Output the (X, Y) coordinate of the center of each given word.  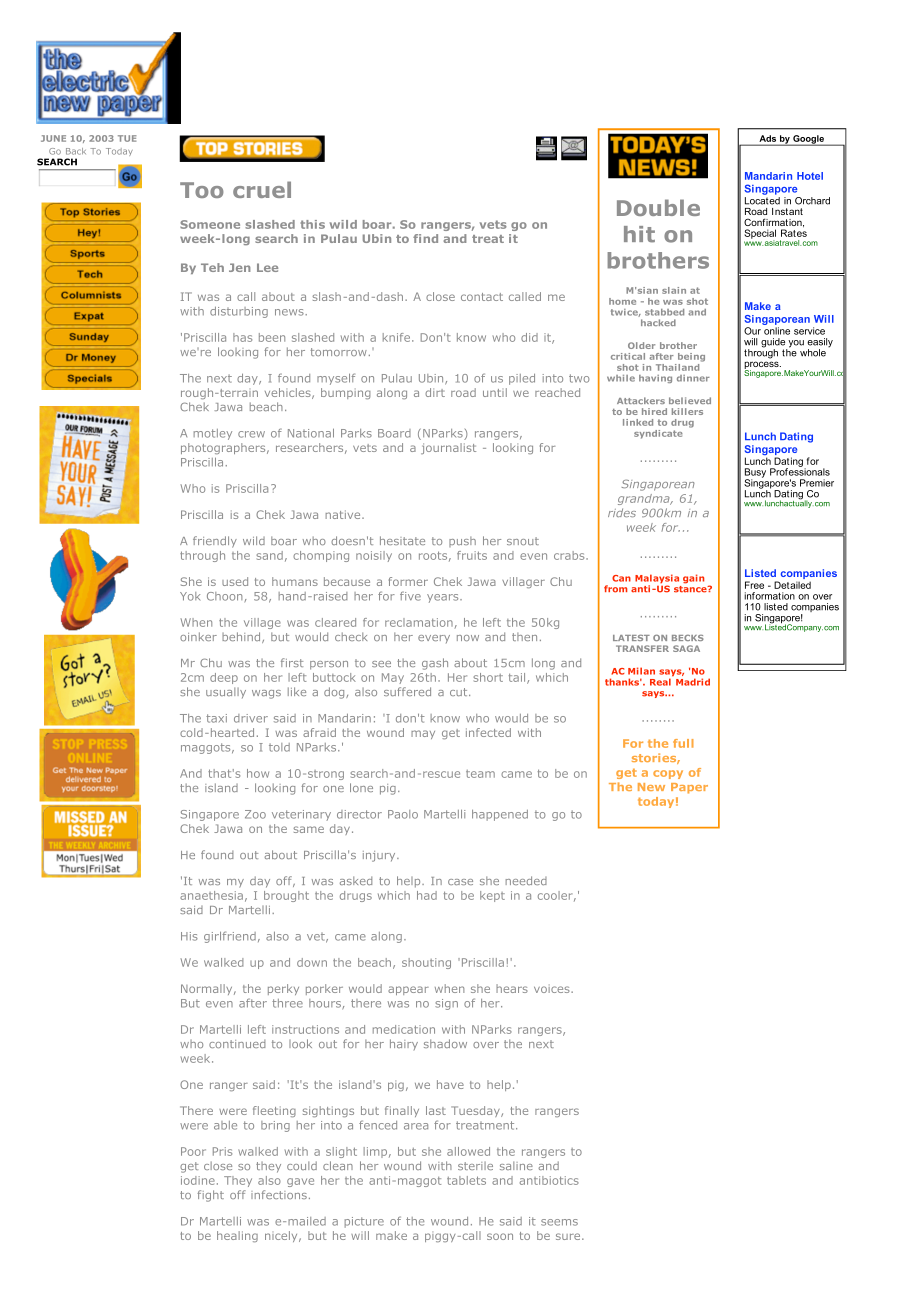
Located (762, 201)
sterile (475, 1166)
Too (202, 190)
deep (224, 678)
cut (460, 692)
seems (559, 1222)
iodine (198, 1180)
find (425, 238)
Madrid (693, 682)
